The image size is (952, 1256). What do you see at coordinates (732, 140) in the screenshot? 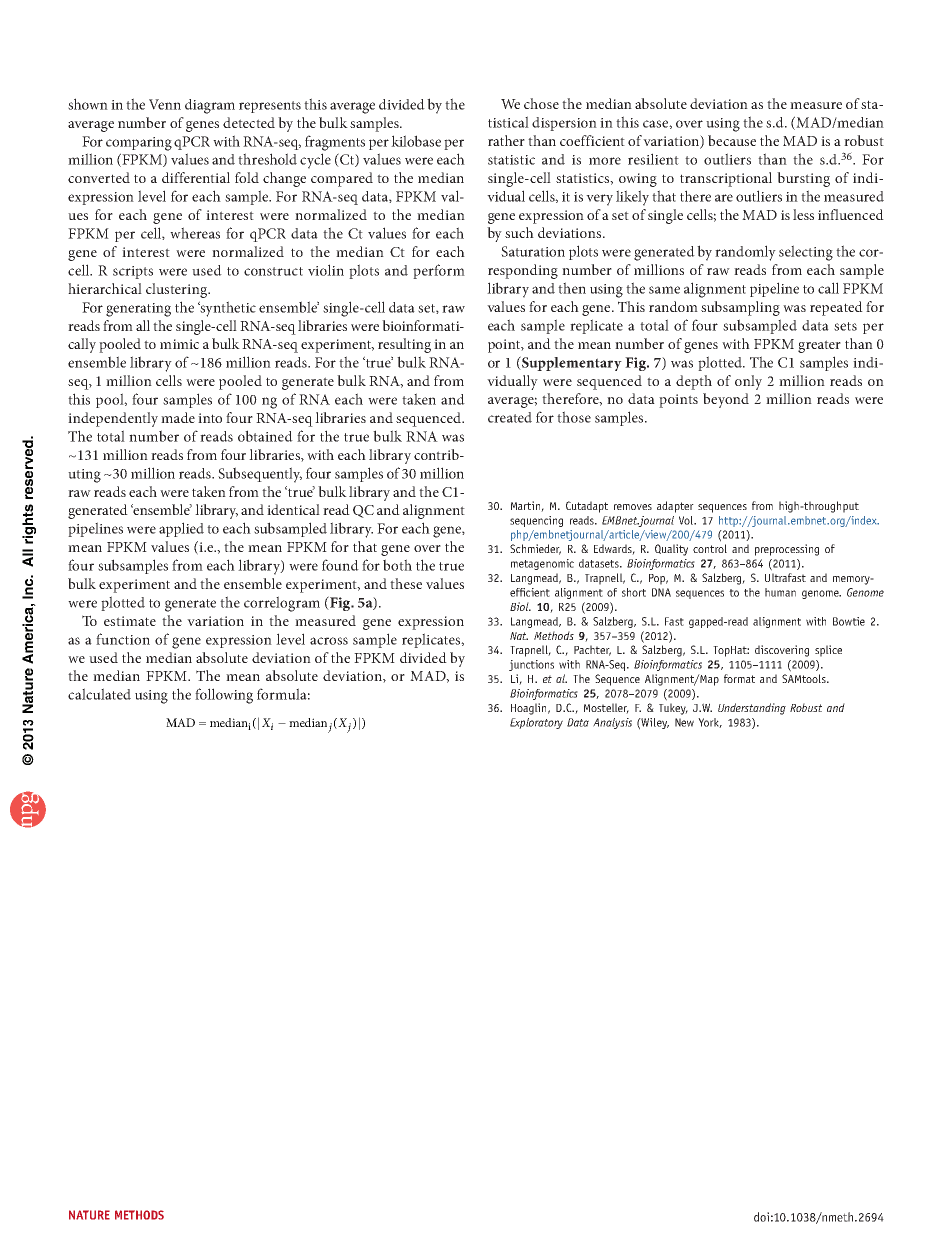
I see `because` at bounding box center [732, 140].
